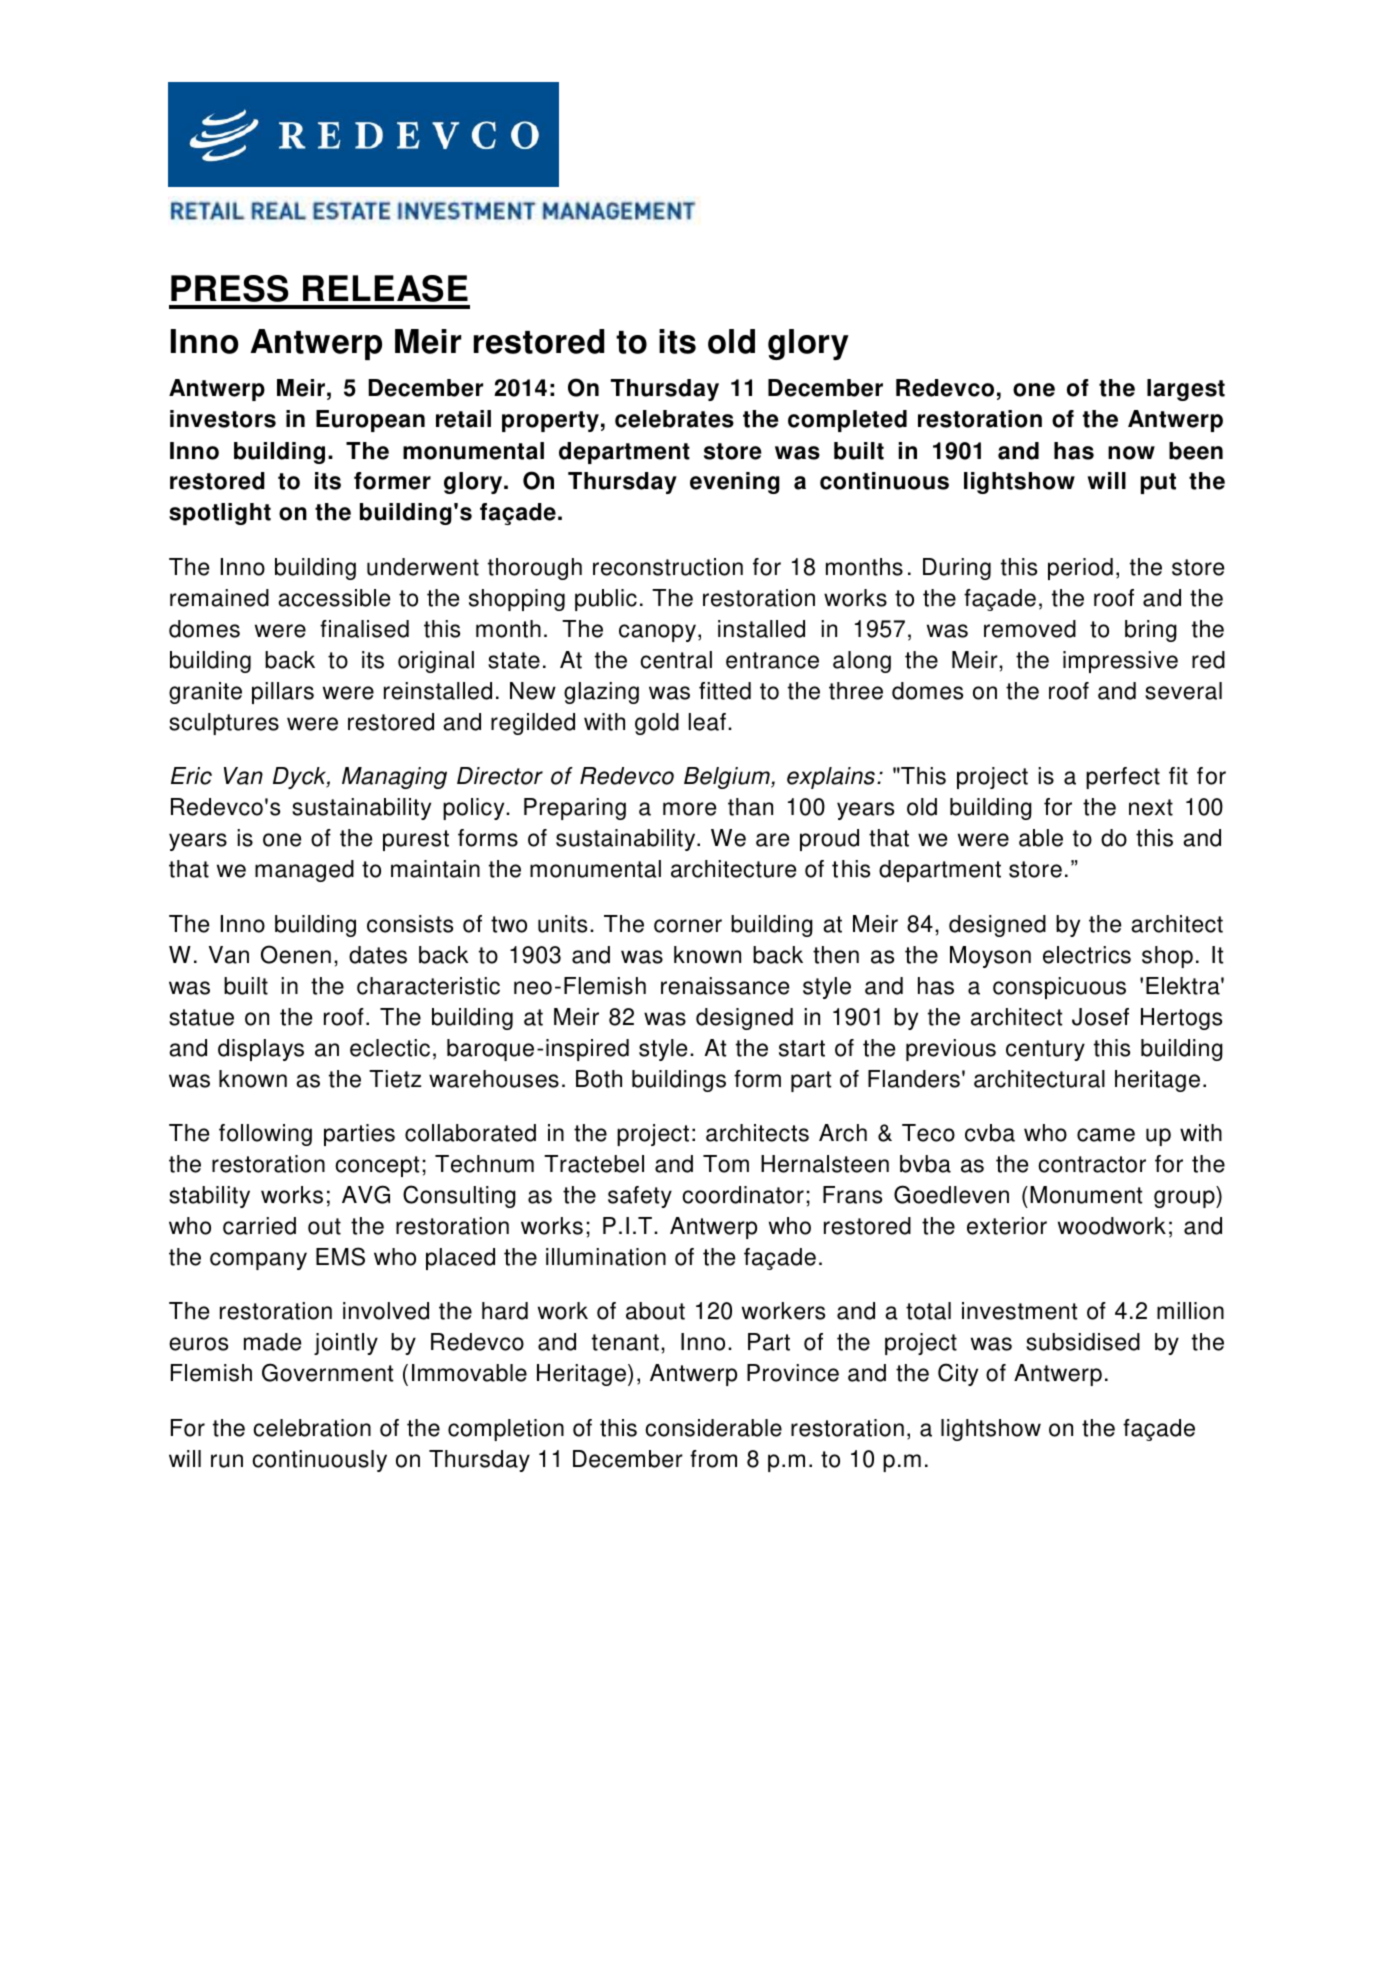 This image has height=1972, width=1395. I want to click on European, so click(370, 421).
